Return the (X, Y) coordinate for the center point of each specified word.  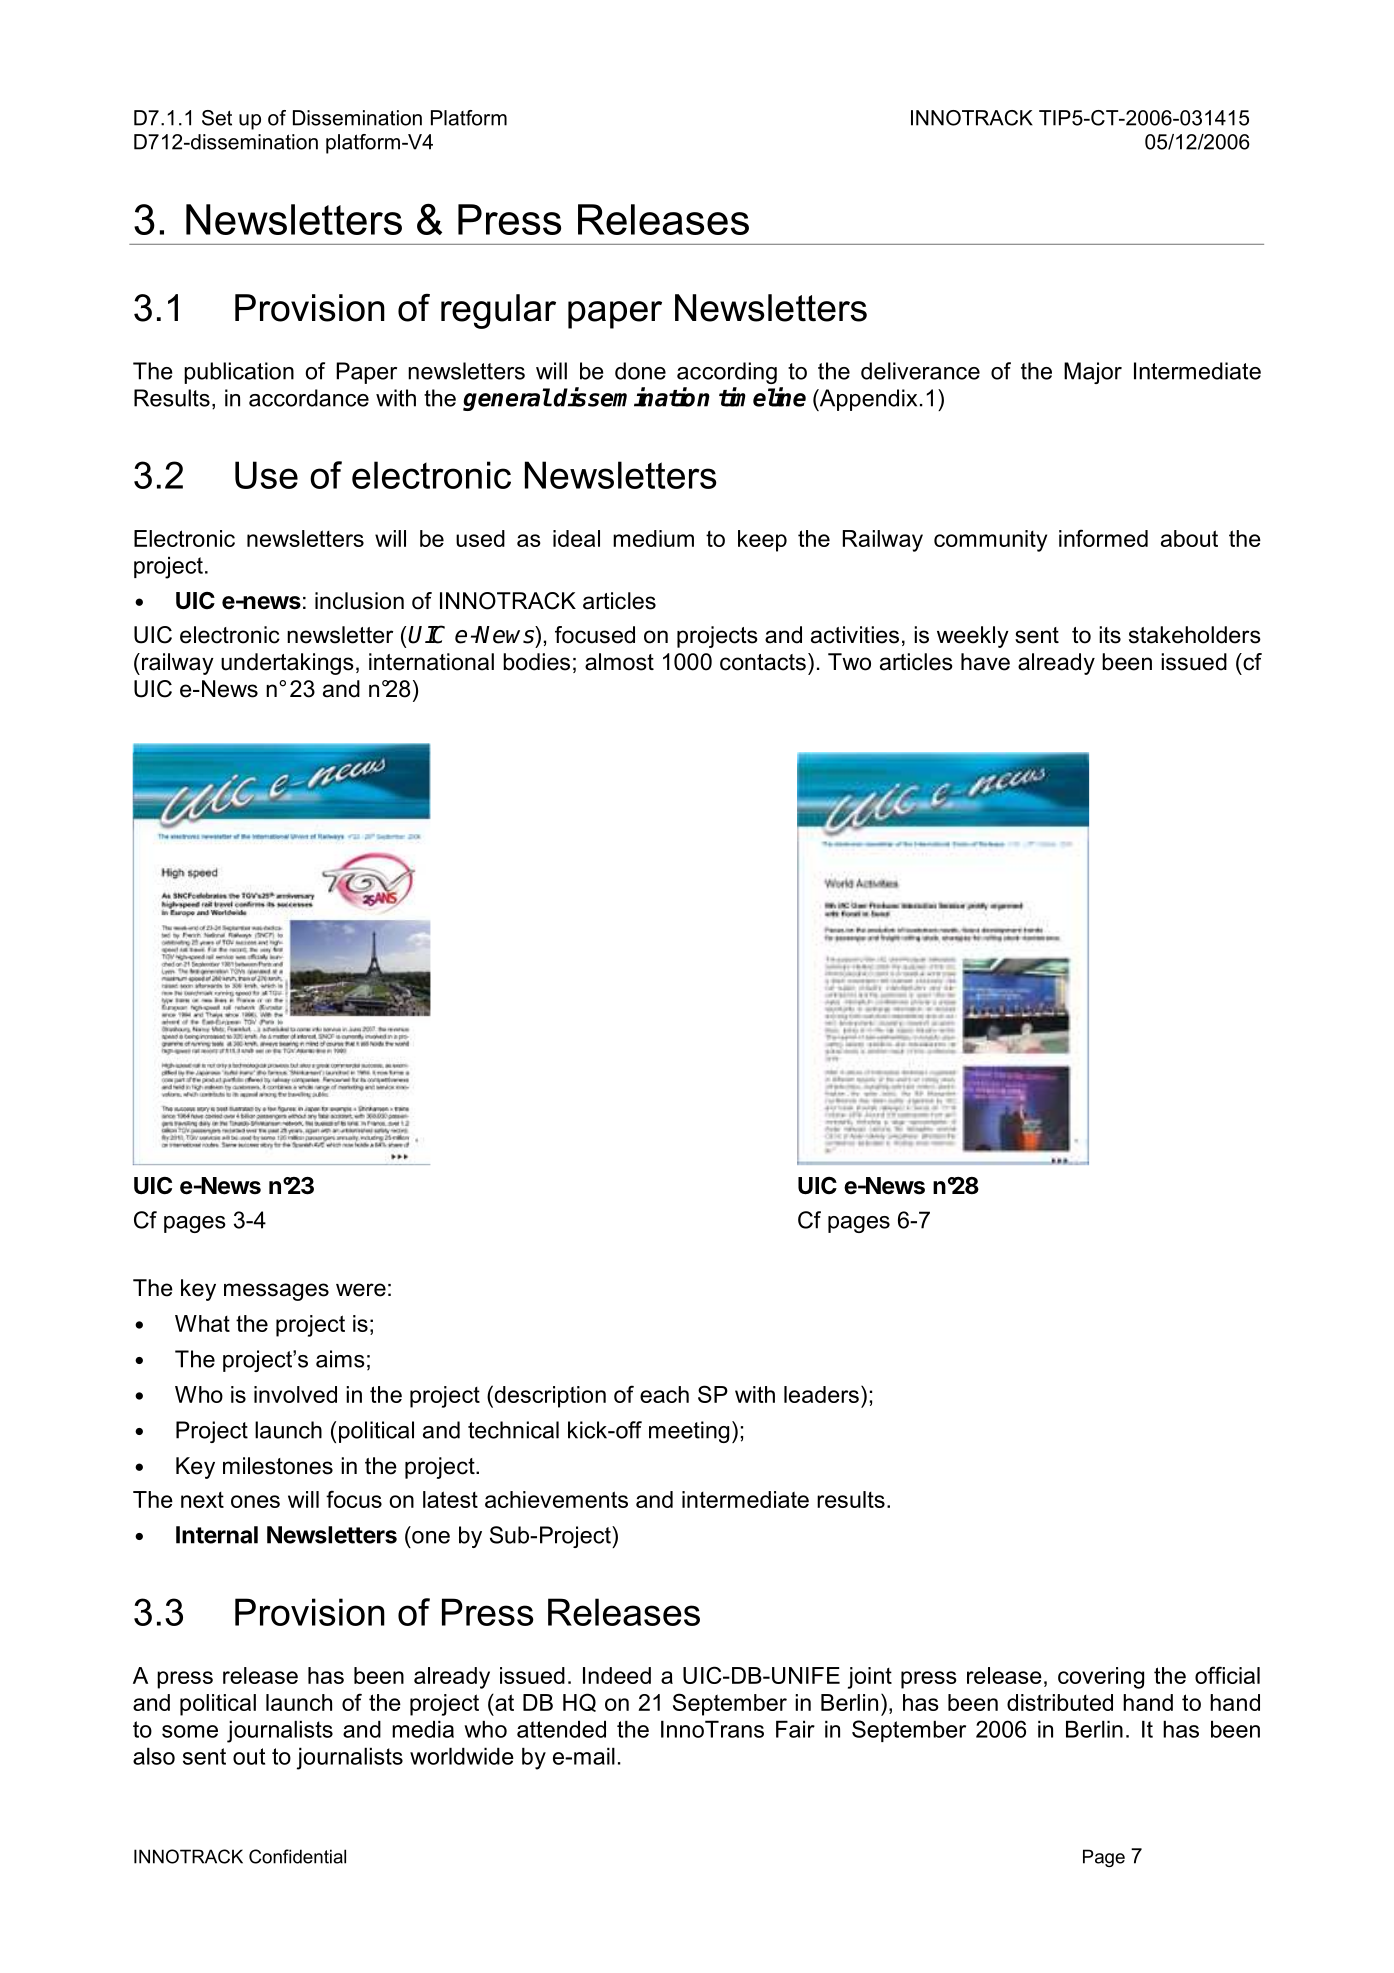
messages (276, 1292)
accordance (309, 398)
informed (1103, 538)
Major (1093, 373)
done (640, 371)
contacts (763, 662)
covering (1101, 1678)
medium (653, 538)
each (664, 1394)
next (202, 1500)
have (985, 662)
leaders (821, 1394)
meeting (689, 1432)
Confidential (297, 1856)
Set (217, 118)
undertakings (287, 664)
